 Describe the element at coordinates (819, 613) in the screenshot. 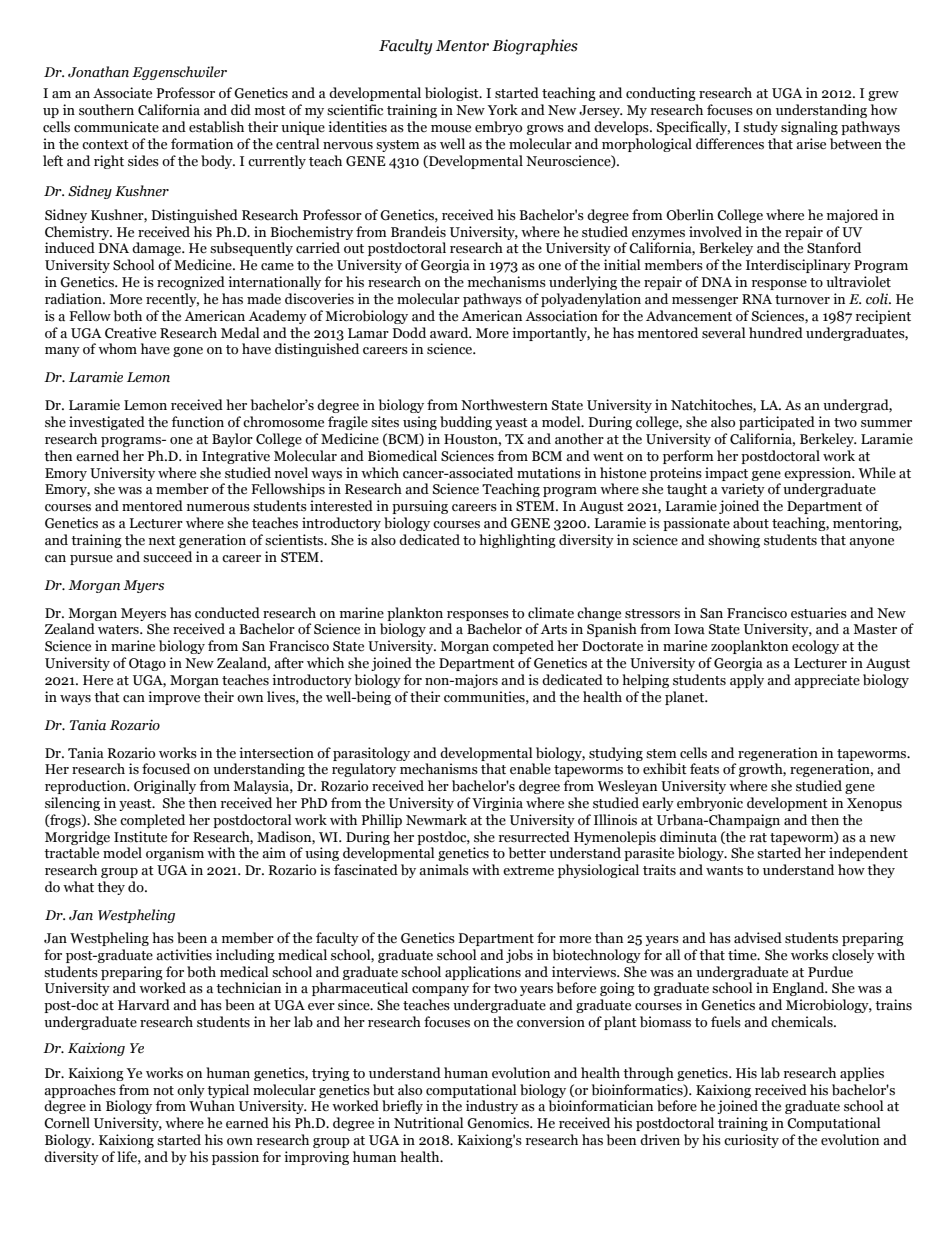

I see `estuaries` at that location.
